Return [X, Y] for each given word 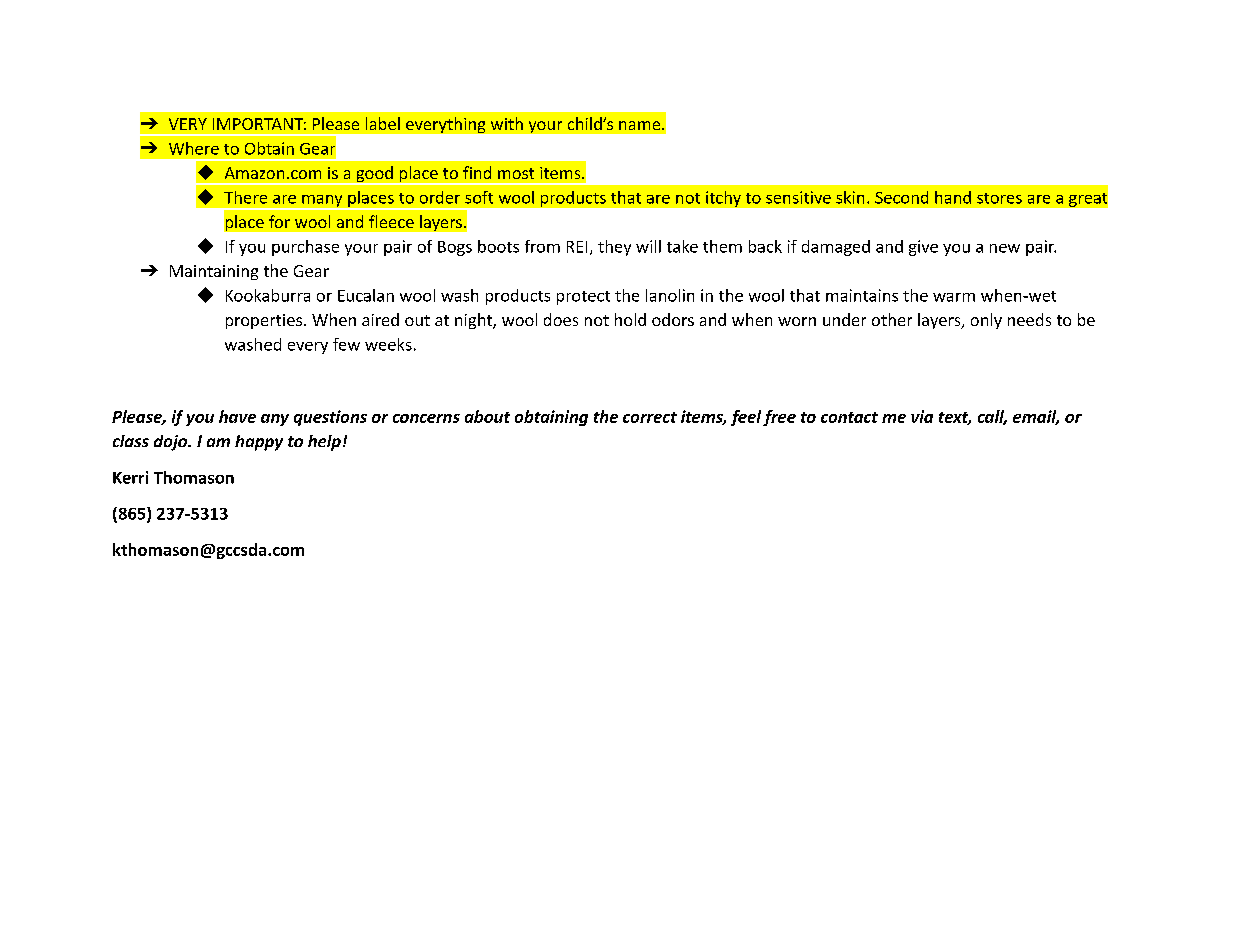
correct [650, 417]
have [237, 416]
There [245, 197]
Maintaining [214, 272]
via [922, 416]
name [641, 125]
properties [264, 321]
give [923, 248]
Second [901, 197]
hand [953, 197]
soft [479, 197]
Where [194, 148]
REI [577, 247]
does [561, 319]
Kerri [130, 477]
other [892, 319]
